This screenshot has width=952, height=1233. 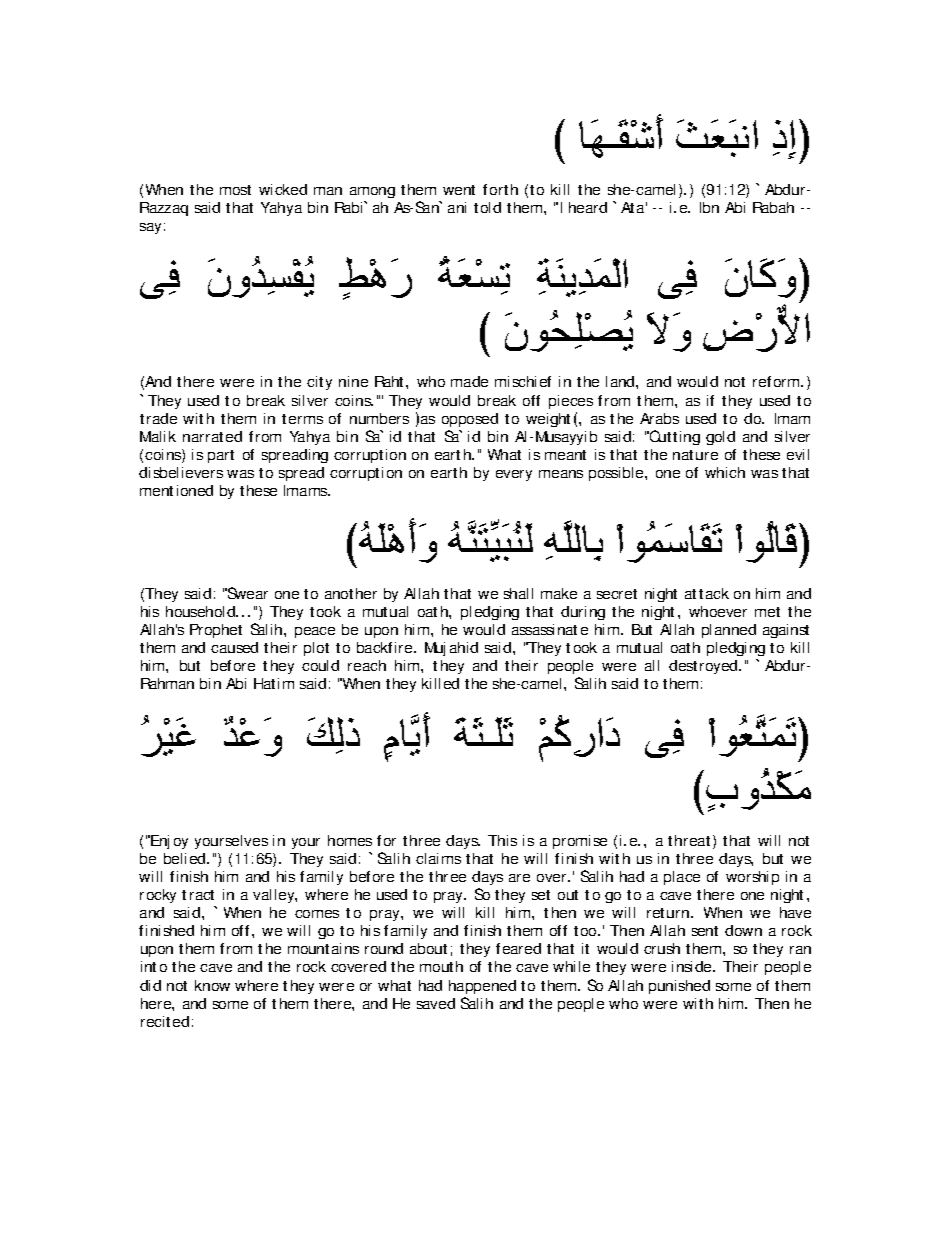 What do you see at coordinates (212, 985) in the screenshot?
I see `know` at bounding box center [212, 985].
